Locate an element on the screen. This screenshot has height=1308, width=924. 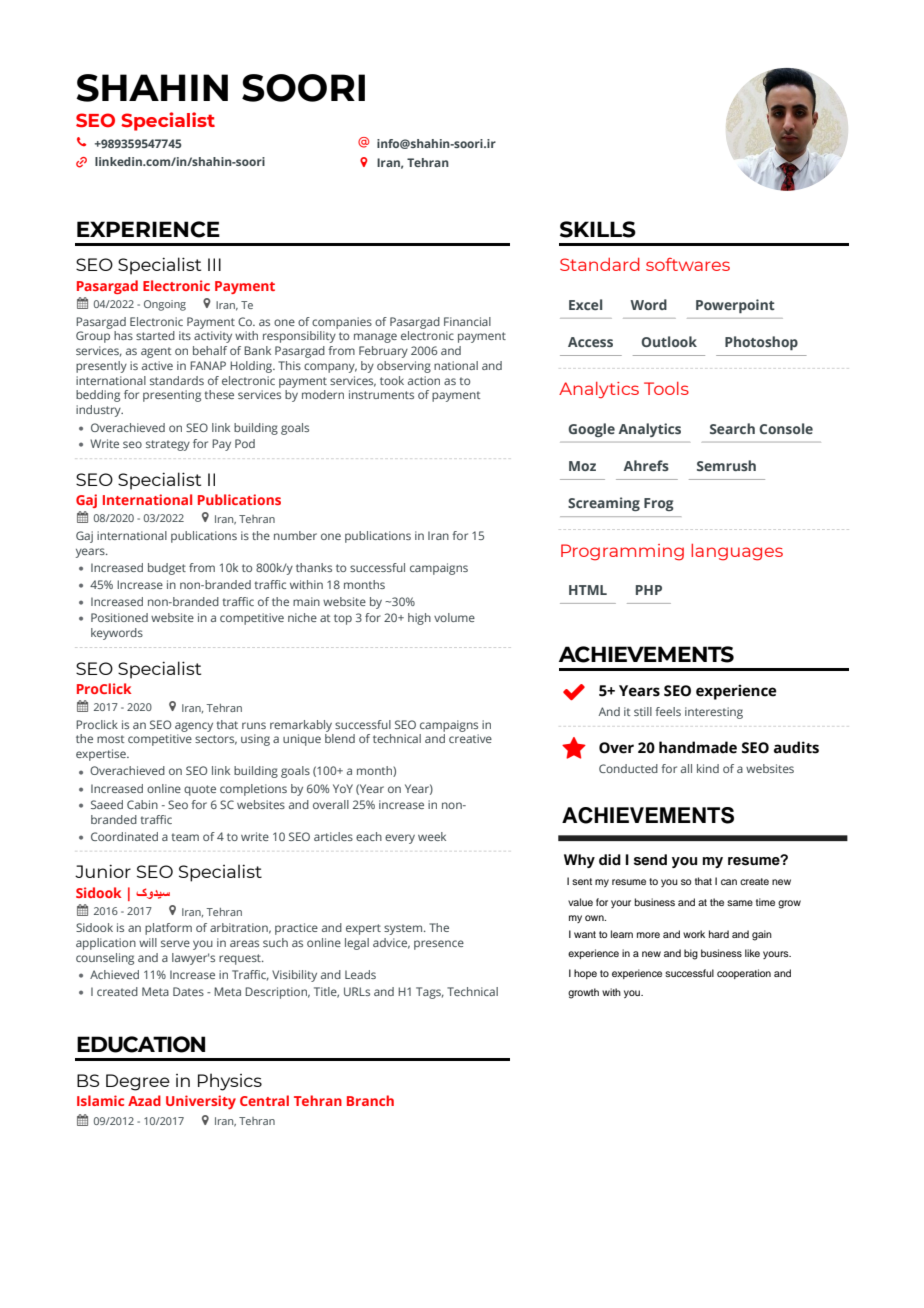
system is located at coordinates (404, 929).
